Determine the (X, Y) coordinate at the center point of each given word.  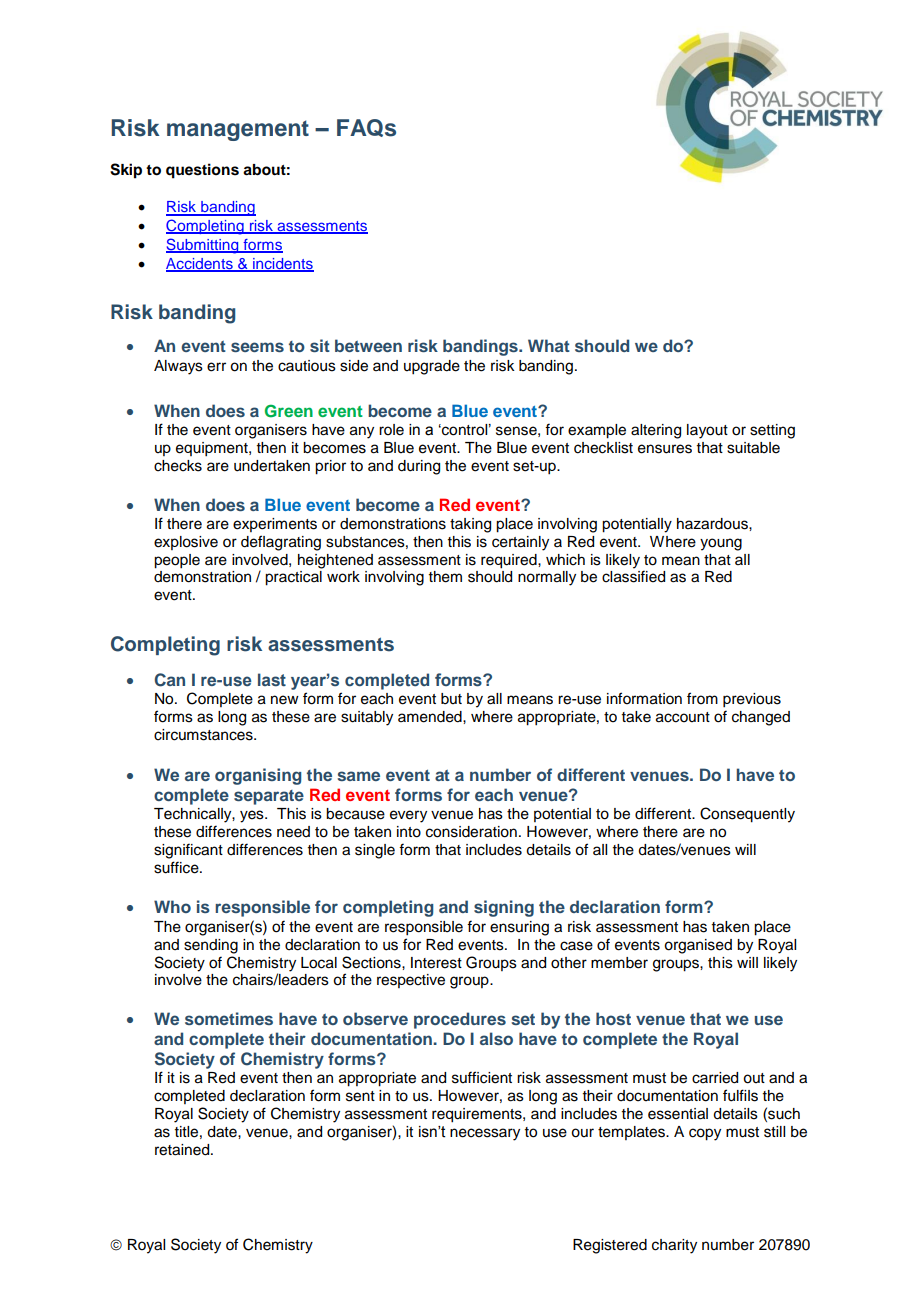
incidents (282, 265)
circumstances (204, 735)
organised (698, 946)
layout (707, 431)
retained (183, 1150)
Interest (436, 963)
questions (202, 171)
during (419, 467)
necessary (485, 1134)
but (451, 698)
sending (211, 946)
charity (674, 1246)
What (549, 345)
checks (178, 466)
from (702, 698)
